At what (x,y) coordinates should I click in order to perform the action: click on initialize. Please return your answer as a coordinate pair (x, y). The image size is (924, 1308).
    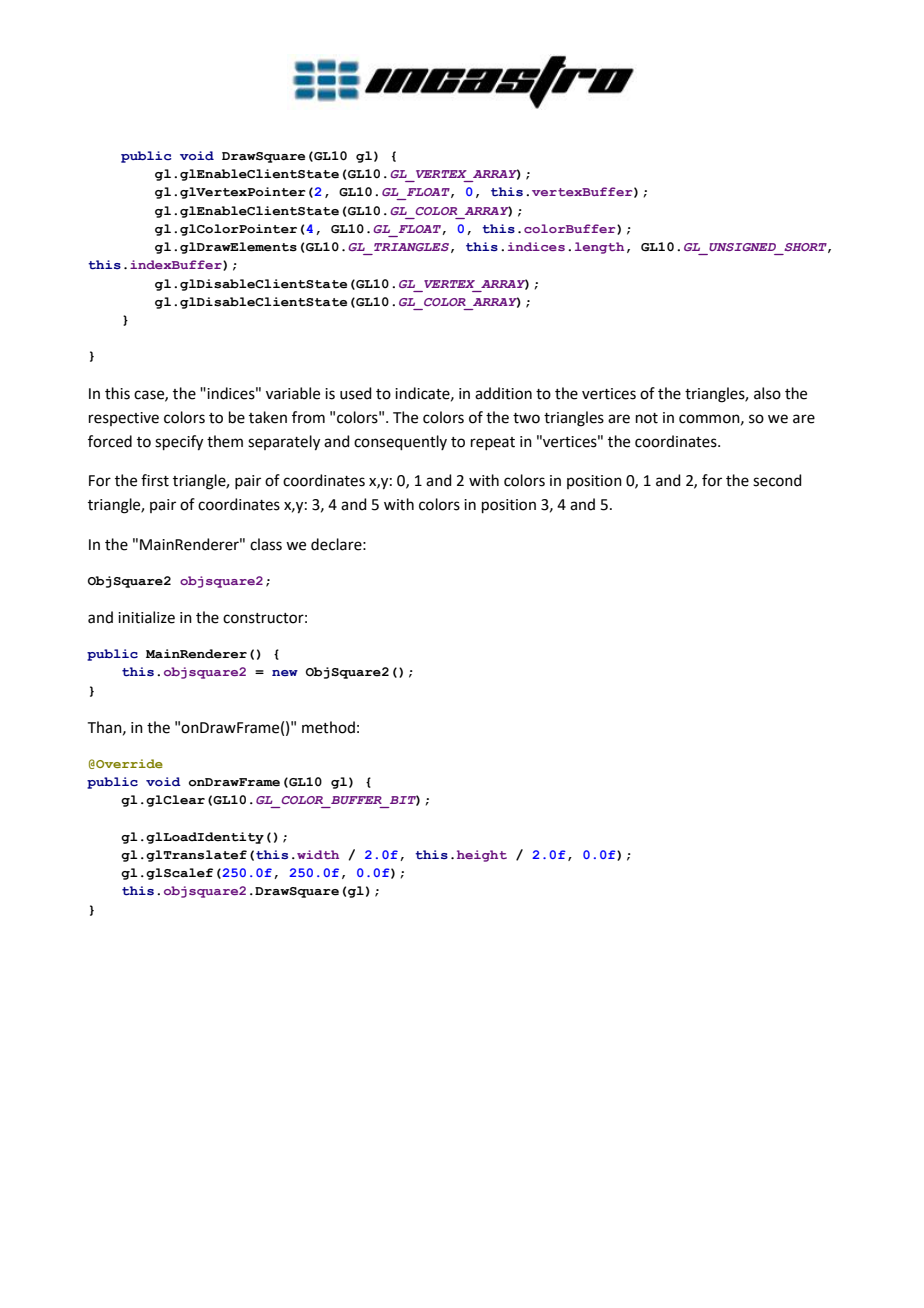
    Looking at the image, I should click on (146, 617).
